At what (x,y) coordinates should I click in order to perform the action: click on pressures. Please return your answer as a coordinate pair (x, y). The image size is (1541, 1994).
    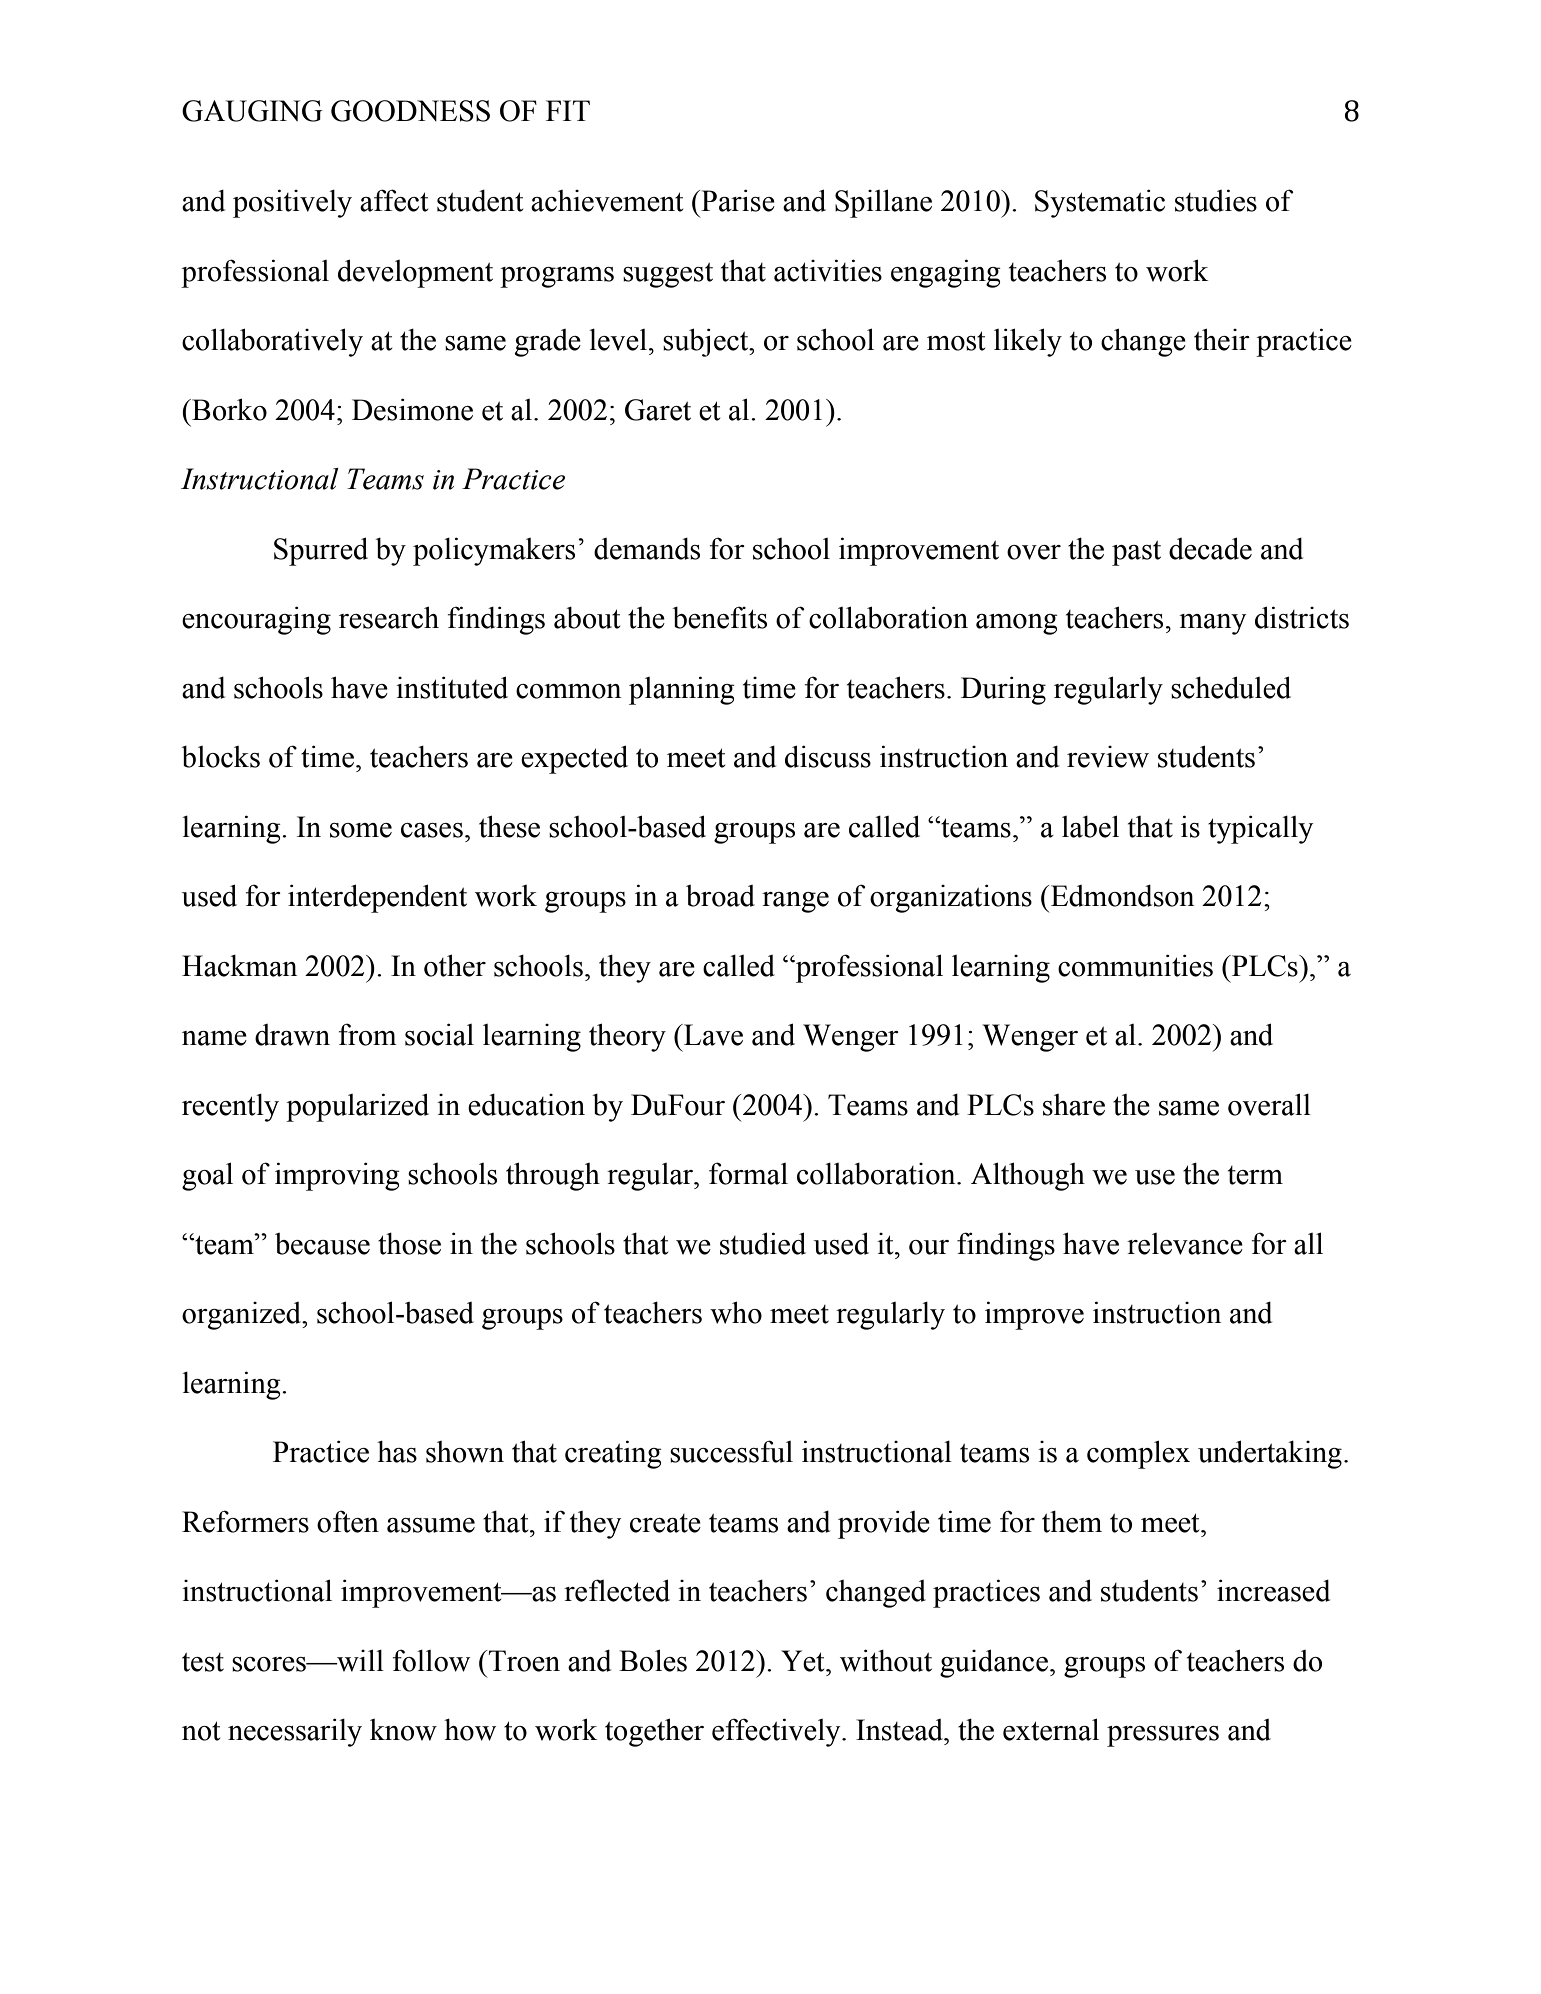
    Looking at the image, I should click on (1163, 1736).
